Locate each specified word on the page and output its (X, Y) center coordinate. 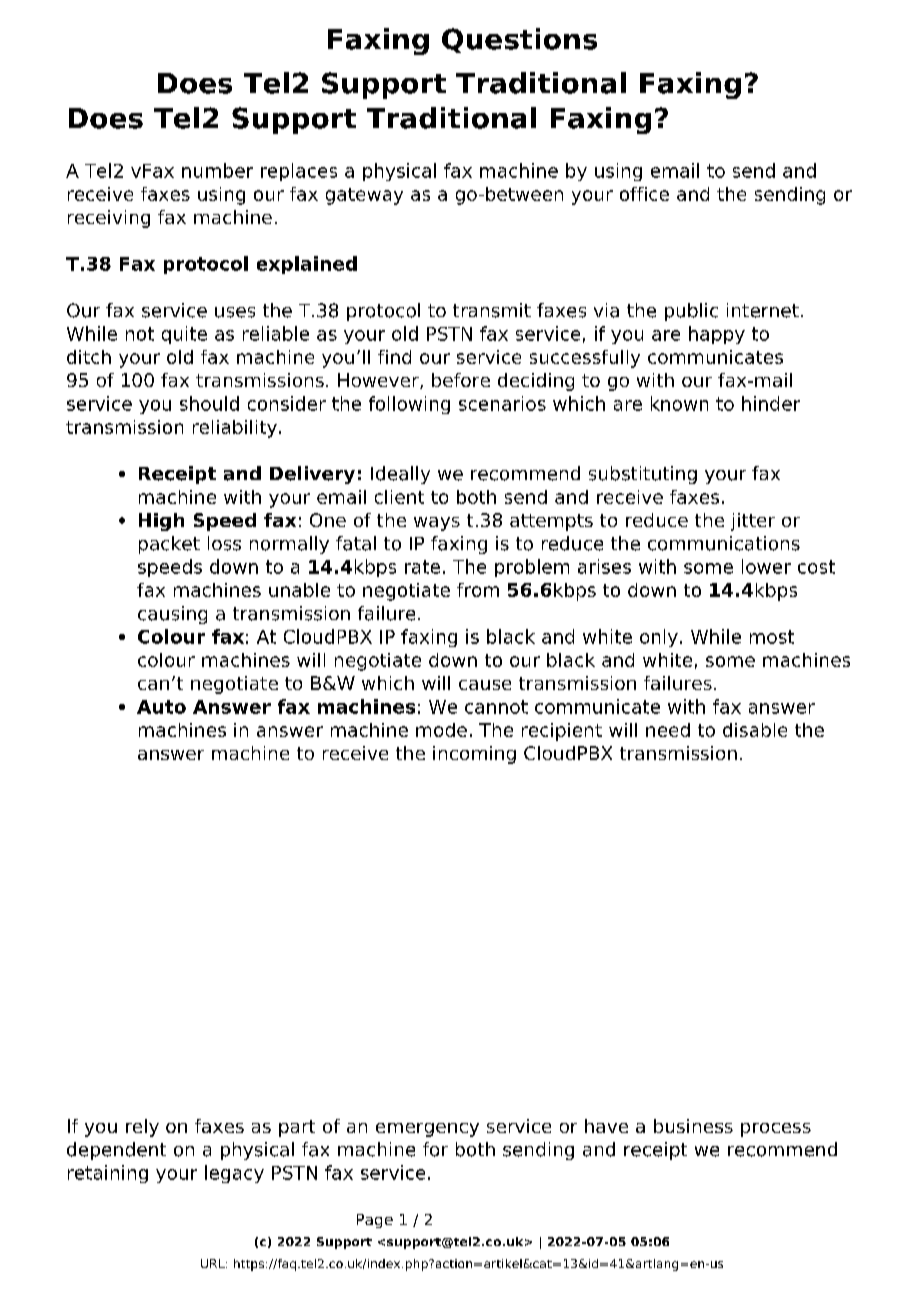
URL (214, 1263)
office (644, 194)
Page (375, 1221)
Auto (161, 707)
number (217, 170)
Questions (519, 40)
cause (485, 685)
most (772, 637)
